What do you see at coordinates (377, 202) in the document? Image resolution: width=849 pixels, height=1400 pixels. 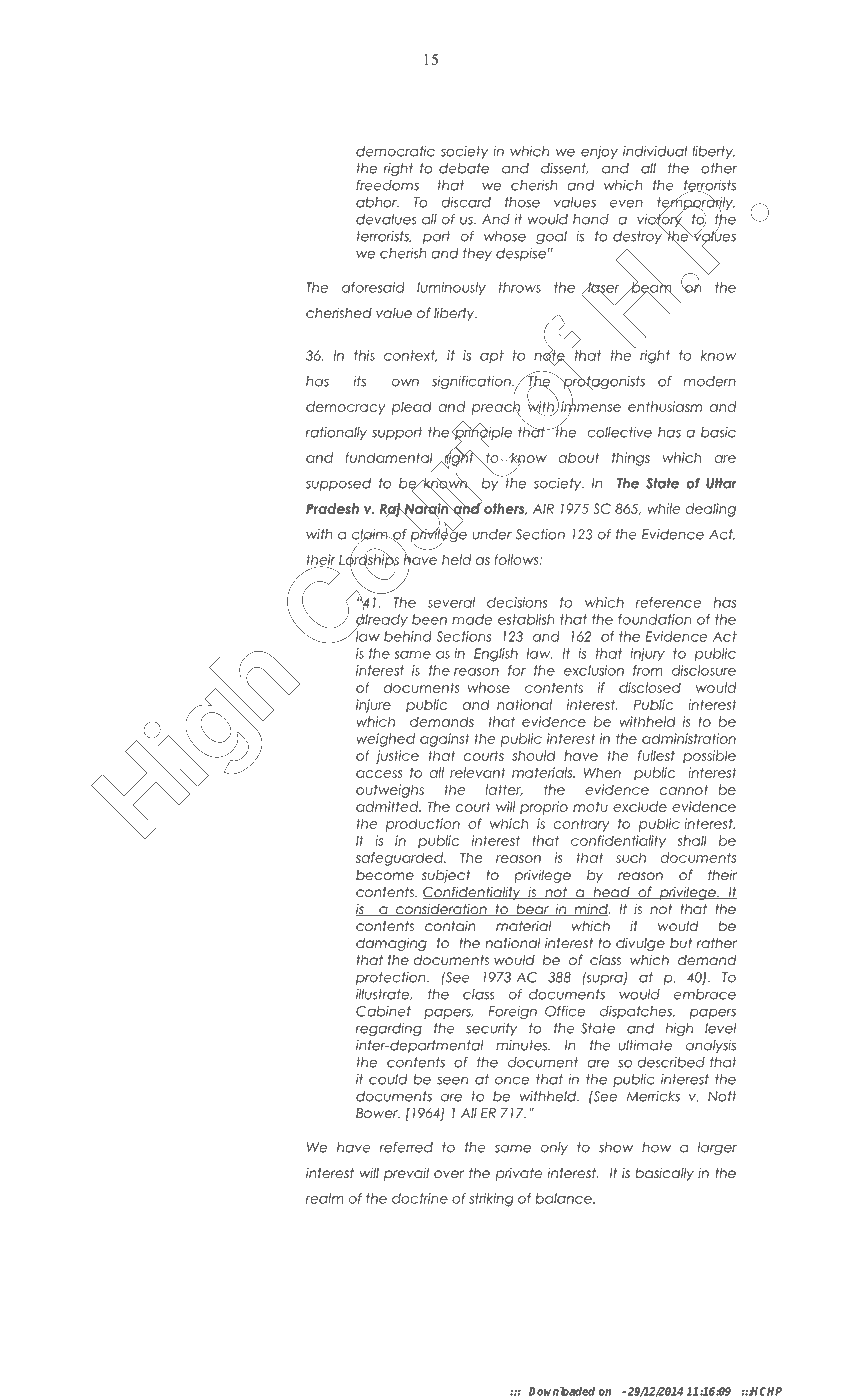 I see `abhor` at bounding box center [377, 202].
